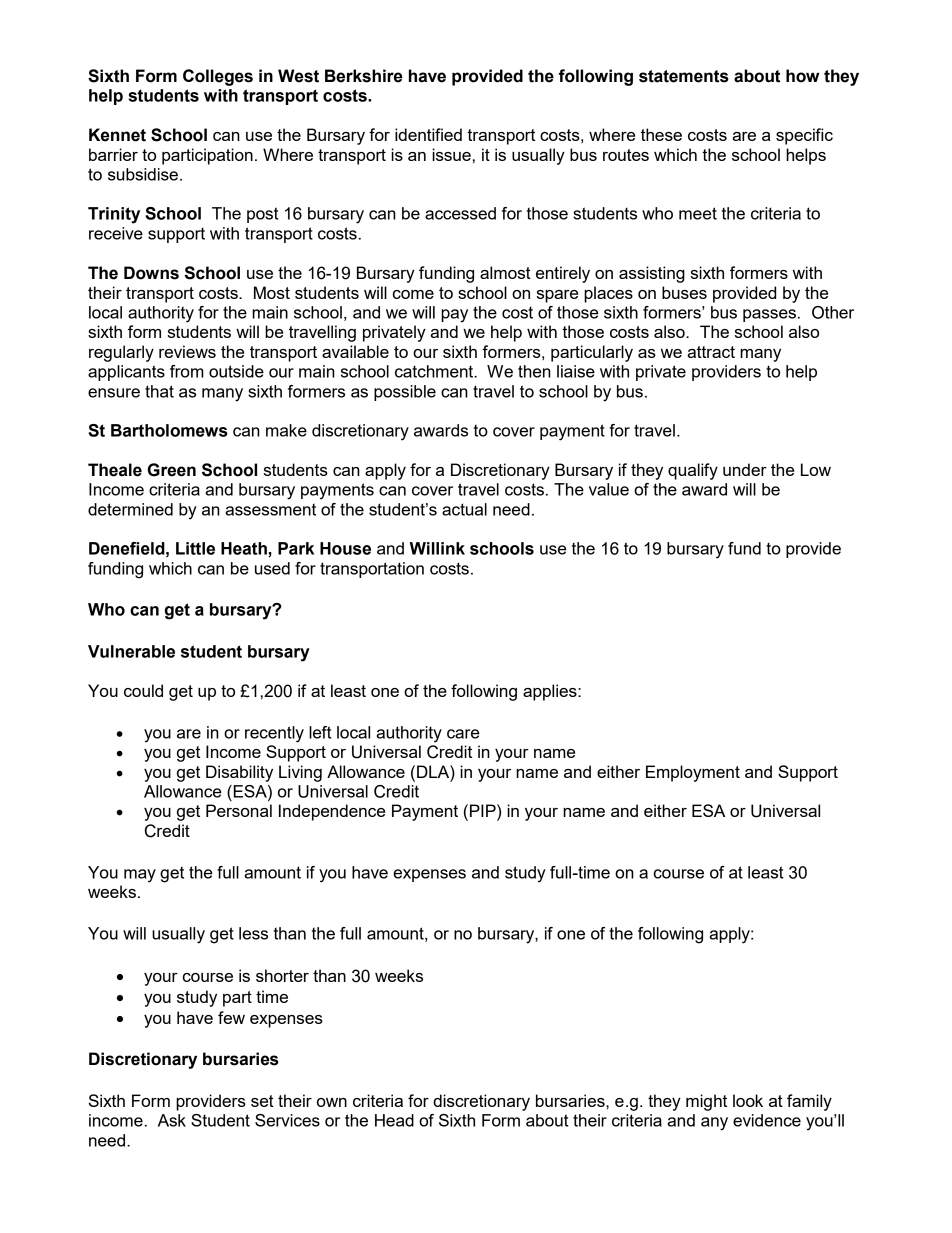 Image resolution: width=952 pixels, height=1233 pixels. Describe the element at coordinates (463, 734) in the page. I see `care` at that location.
